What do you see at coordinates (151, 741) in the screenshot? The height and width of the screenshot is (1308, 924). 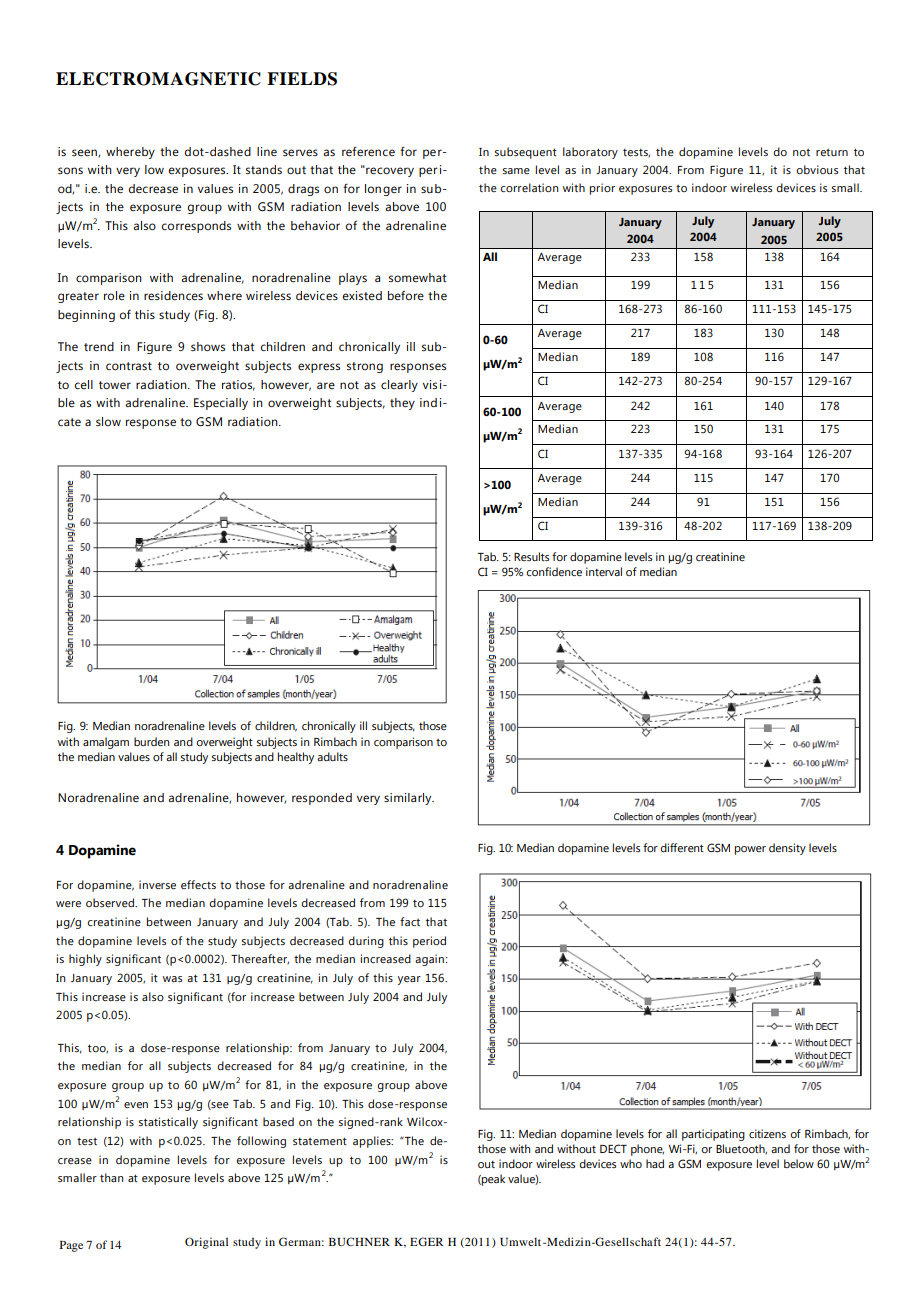 I see `burden` at bounding box center [151, 741].
